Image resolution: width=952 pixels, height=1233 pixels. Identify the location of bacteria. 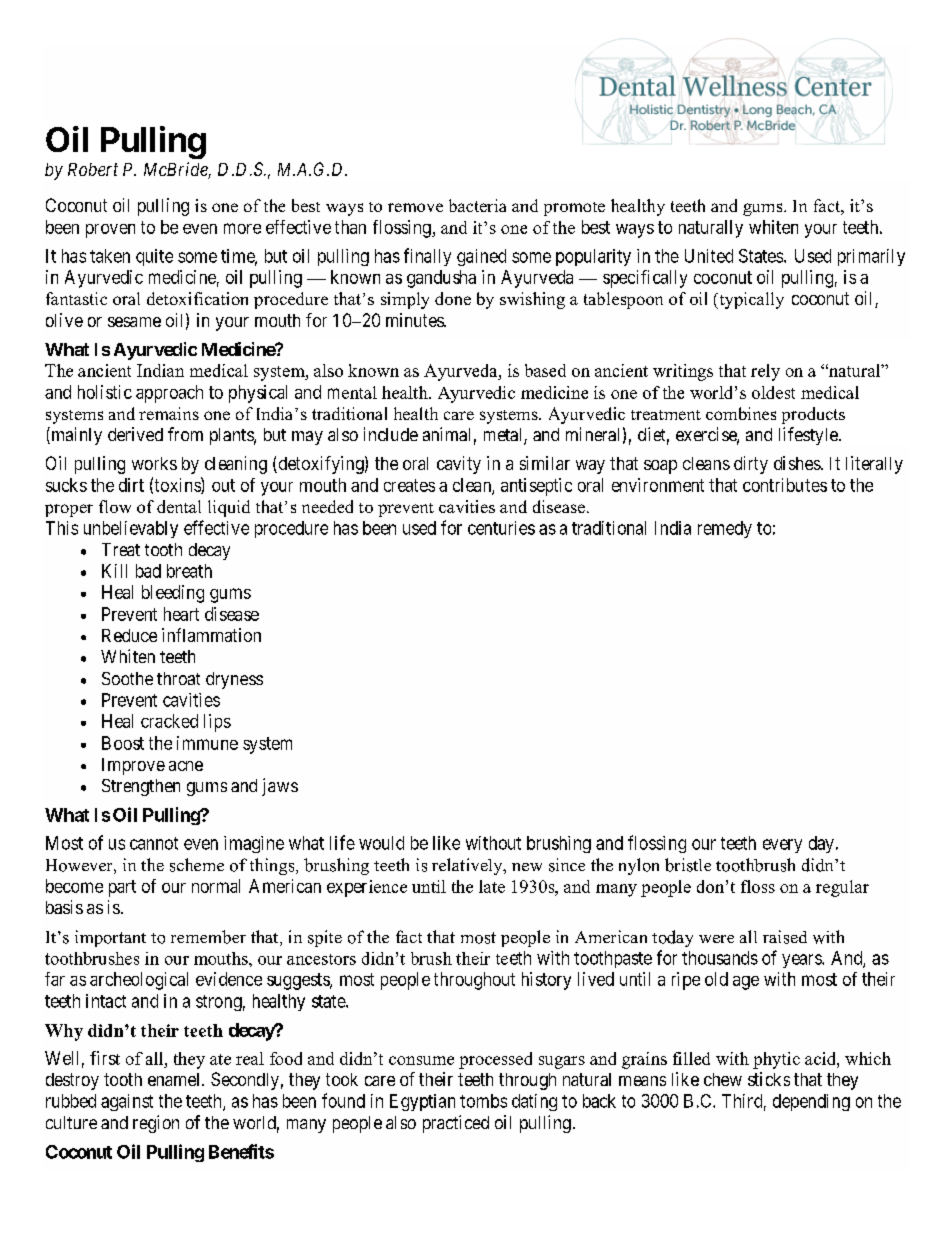
(477, 205).
